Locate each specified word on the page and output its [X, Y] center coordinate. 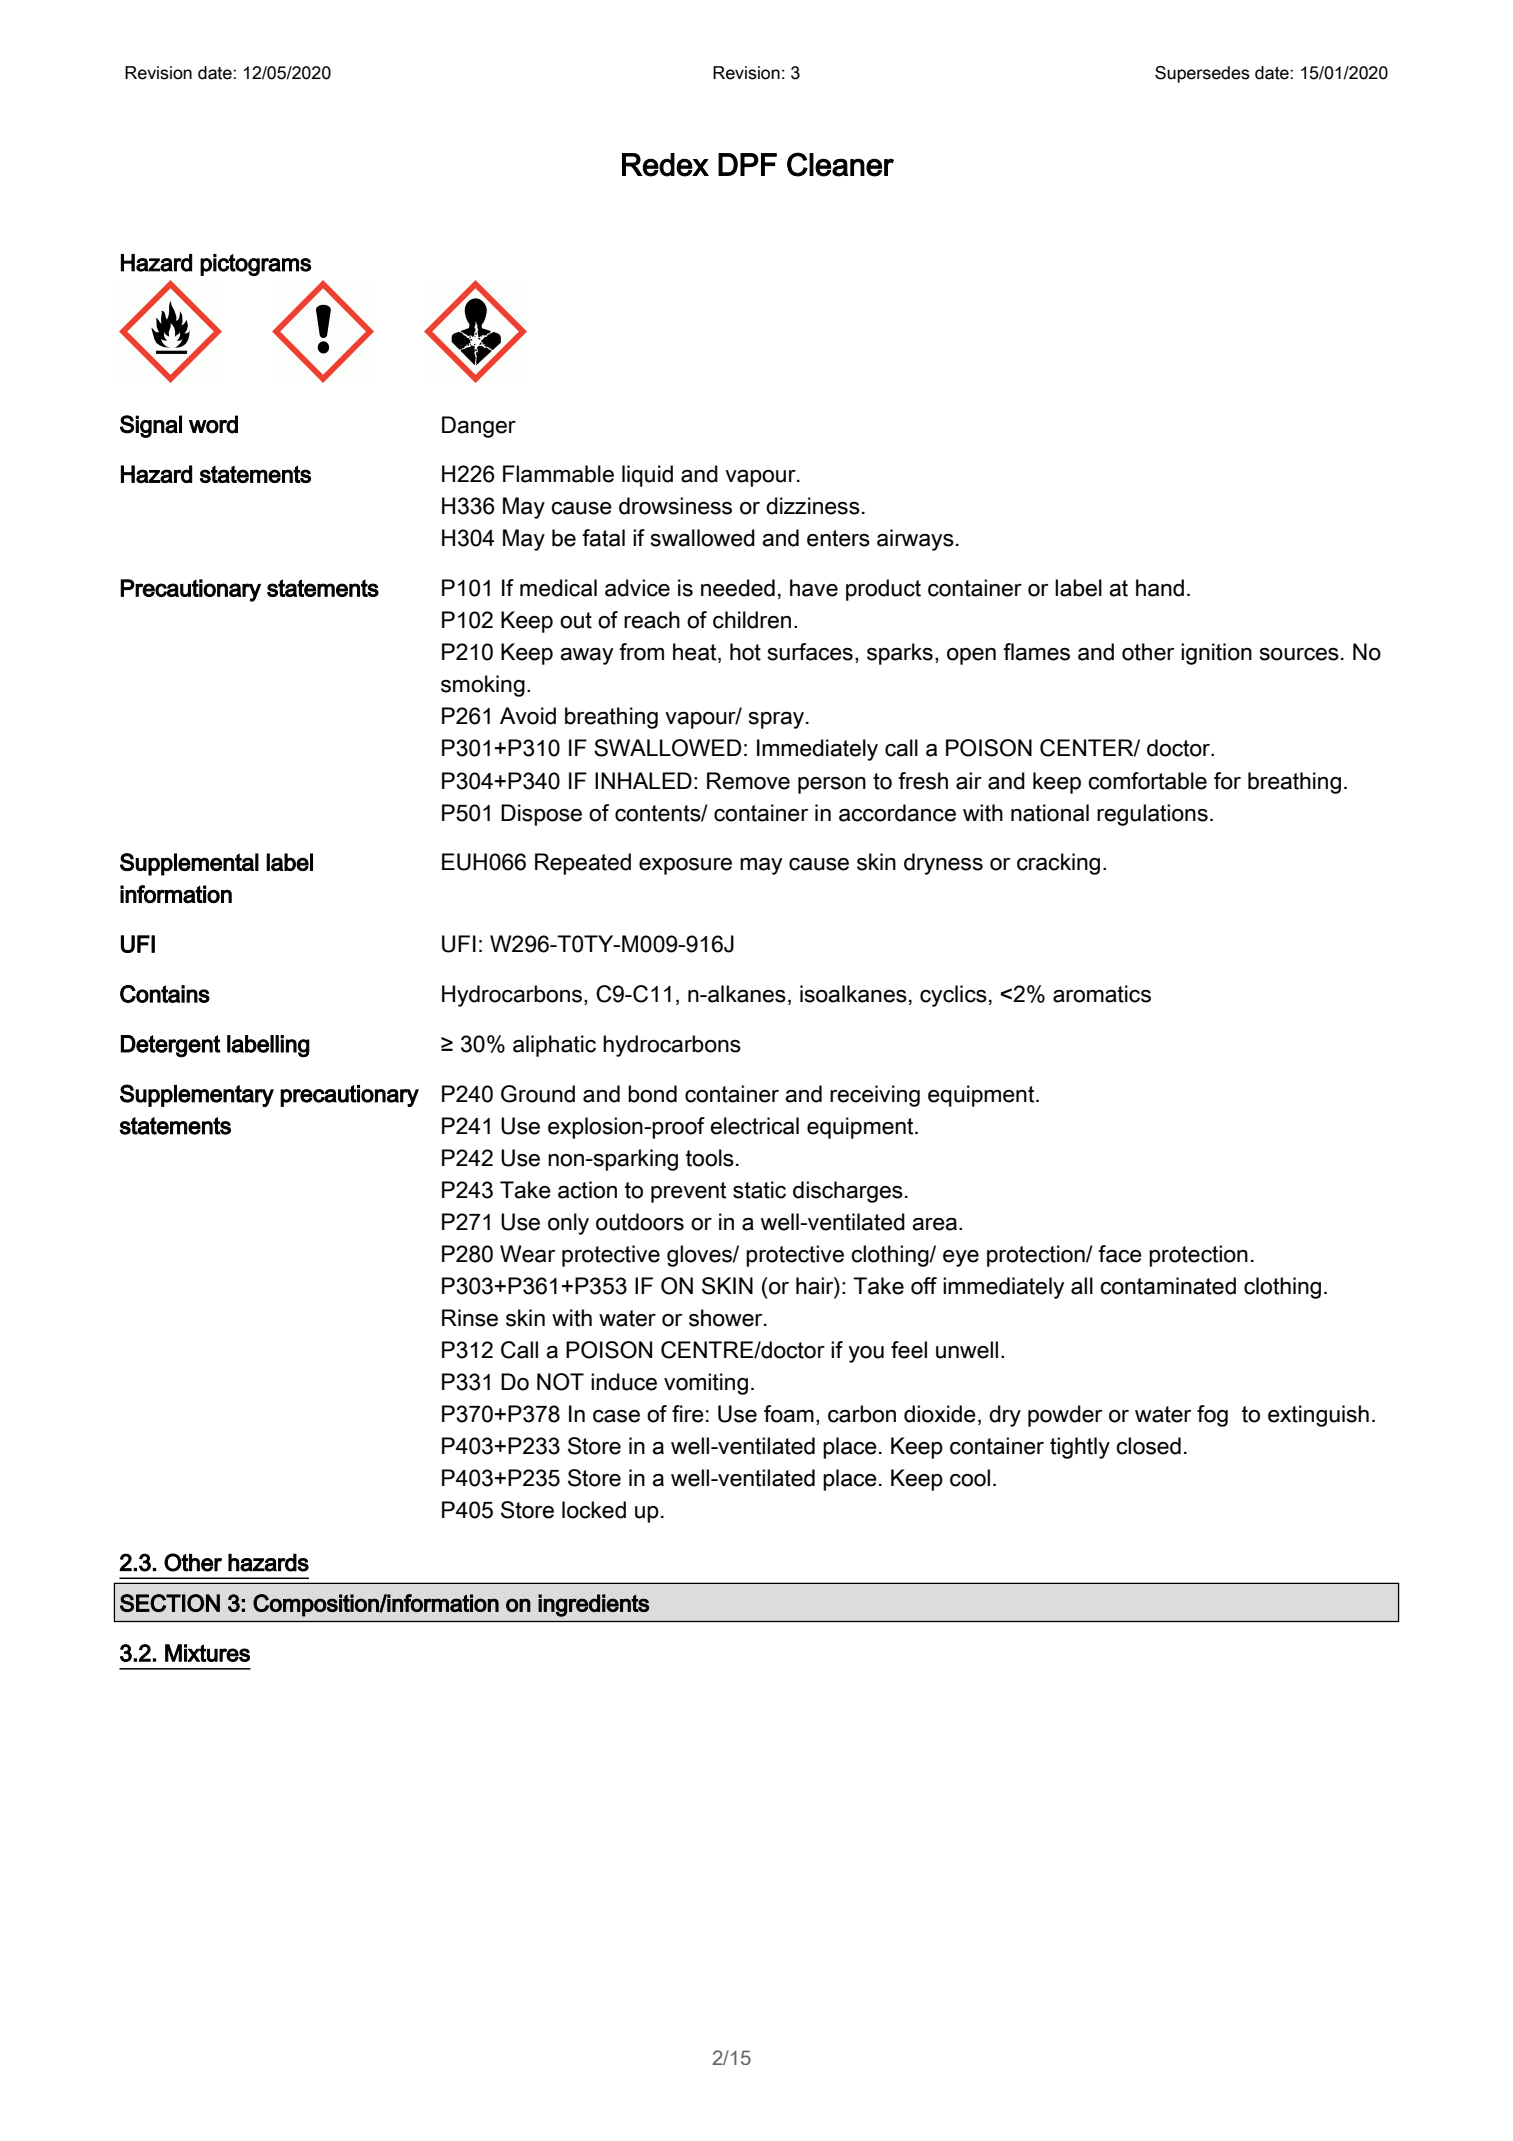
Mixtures [207, 1653]
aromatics [1102, 994]
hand [1160, 588]
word [213, 424]
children [752, 620]
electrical [754, 1126]
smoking [483, 686]
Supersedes [1202, 74]
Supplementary [197, 1095]
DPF [747, 164]
